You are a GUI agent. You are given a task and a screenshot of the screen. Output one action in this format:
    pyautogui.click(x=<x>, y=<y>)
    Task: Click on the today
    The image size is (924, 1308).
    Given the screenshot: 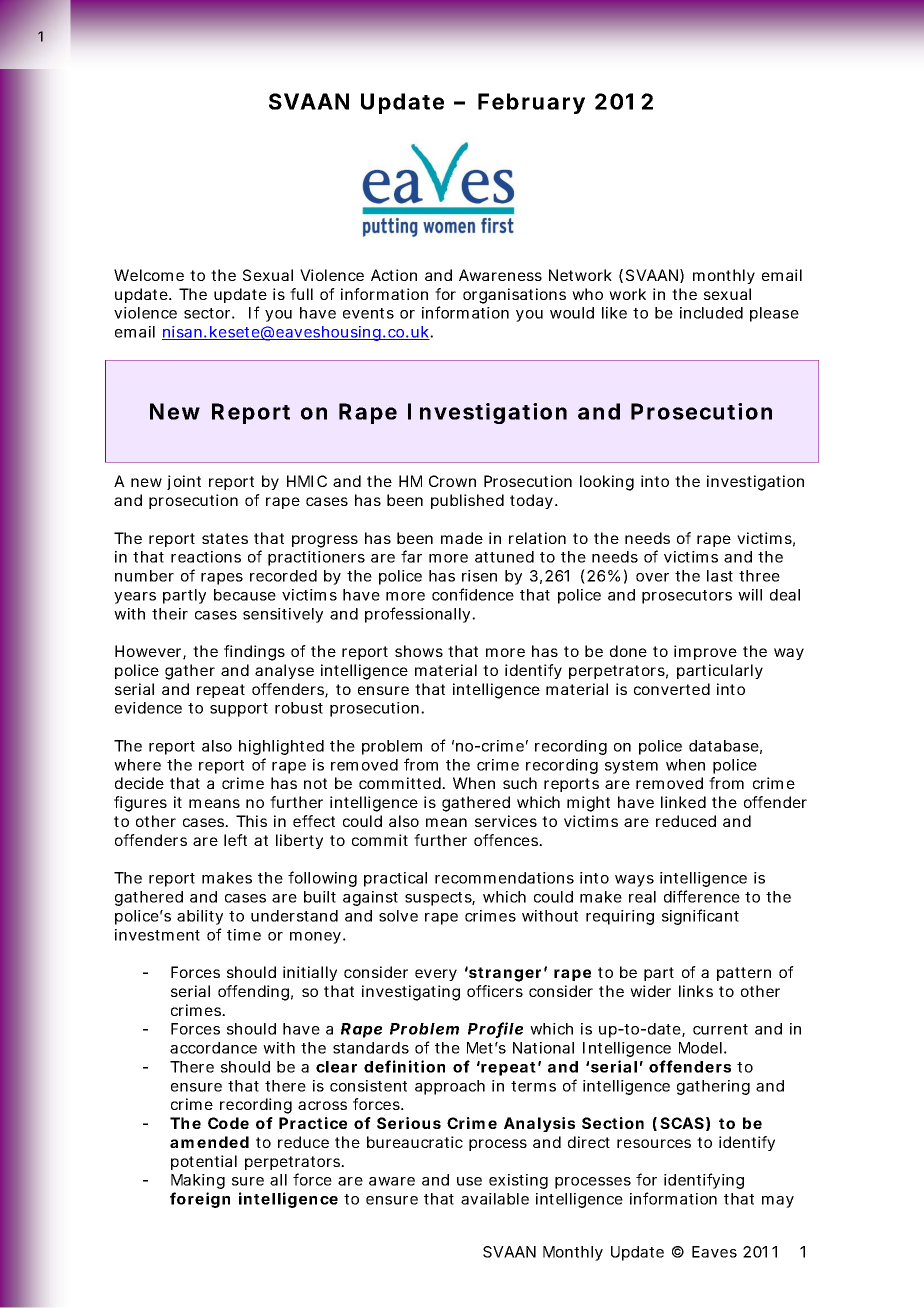 What is the action you would take?
    pyautogui.click(x=531, y=501)
